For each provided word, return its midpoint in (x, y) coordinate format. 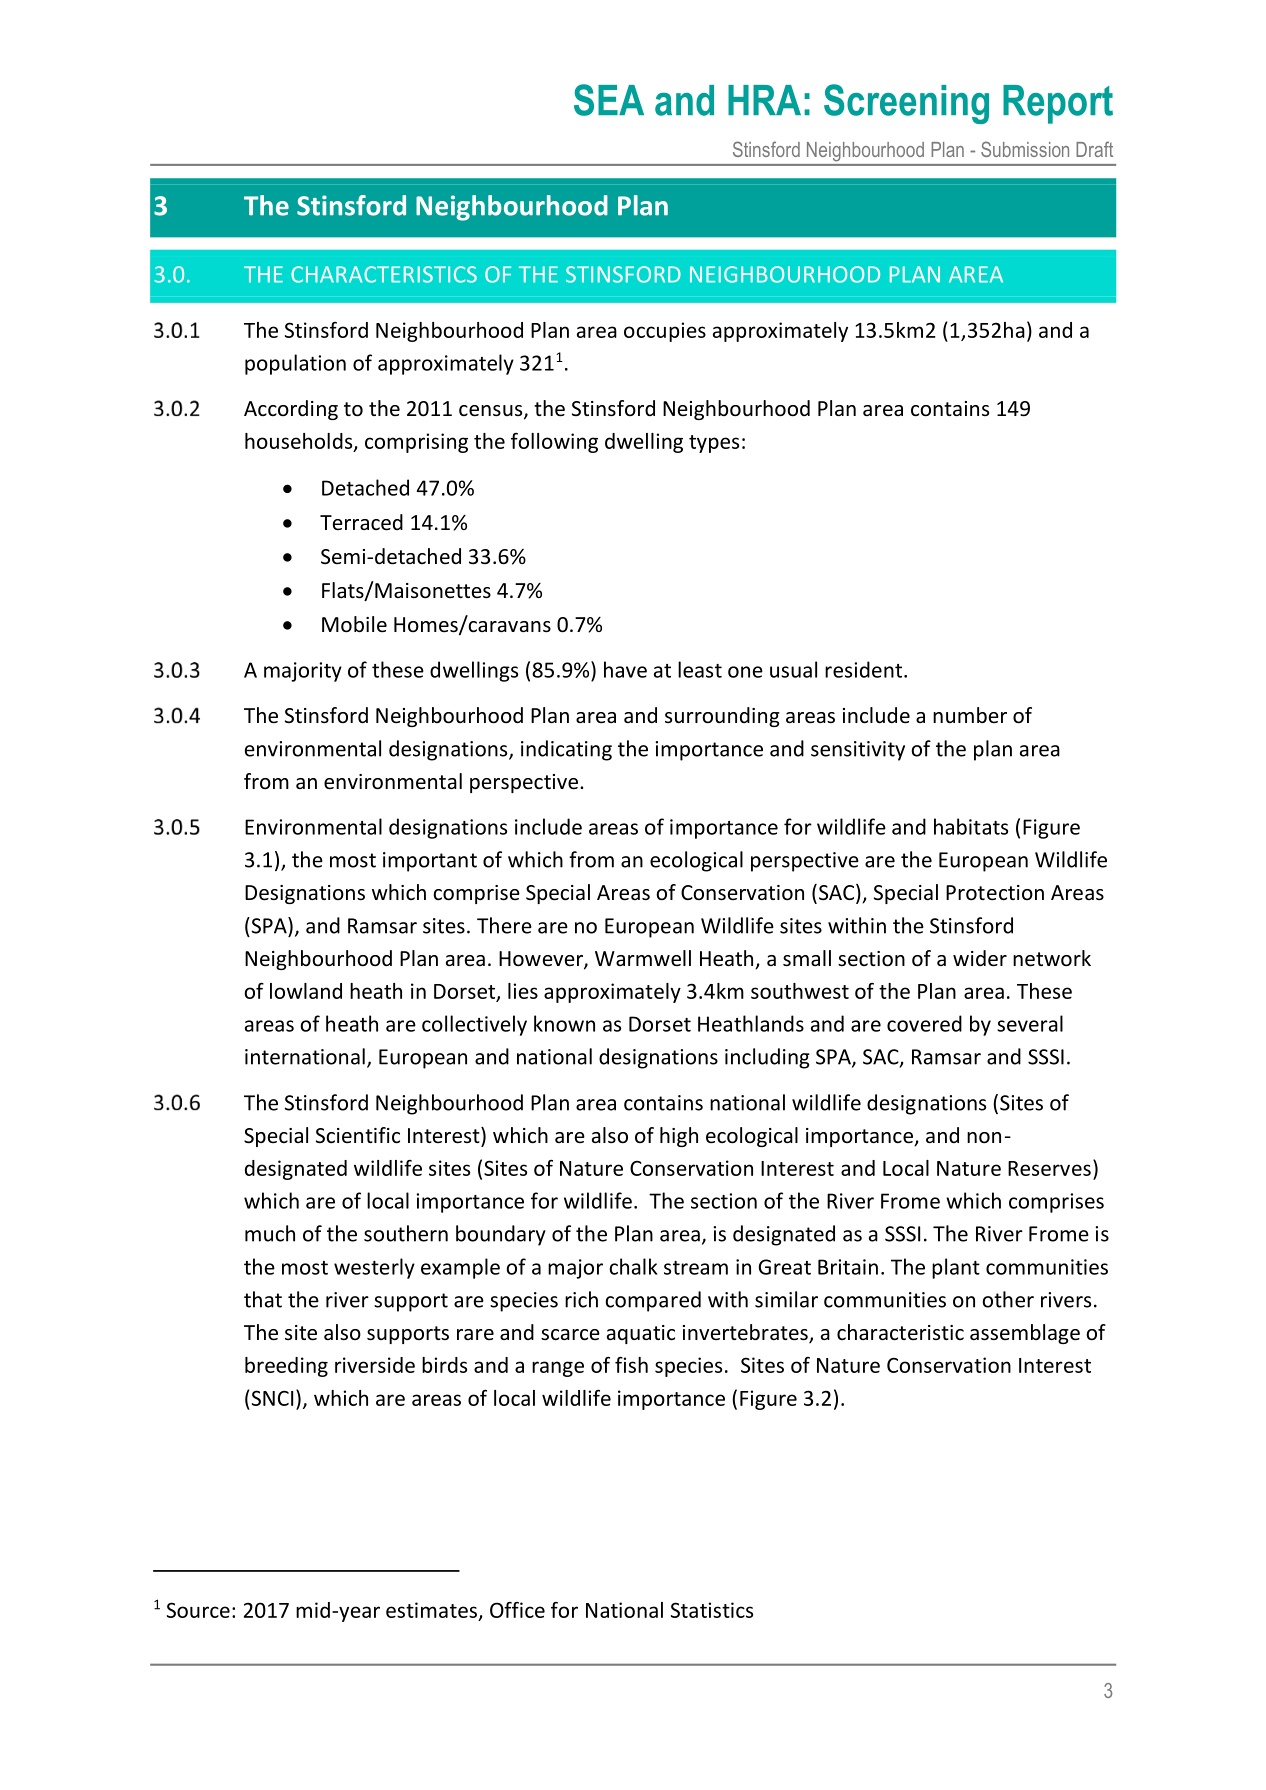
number (970, 715)
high (679, 1137)
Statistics (712, 1610)
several (1030, 1023)
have (625, 669)
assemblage (1025, 1334)
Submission (1025, 149)
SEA (609, 100)
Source (198, 1610)
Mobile (354, 624)
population (295, 364)
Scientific (358, 1135)
